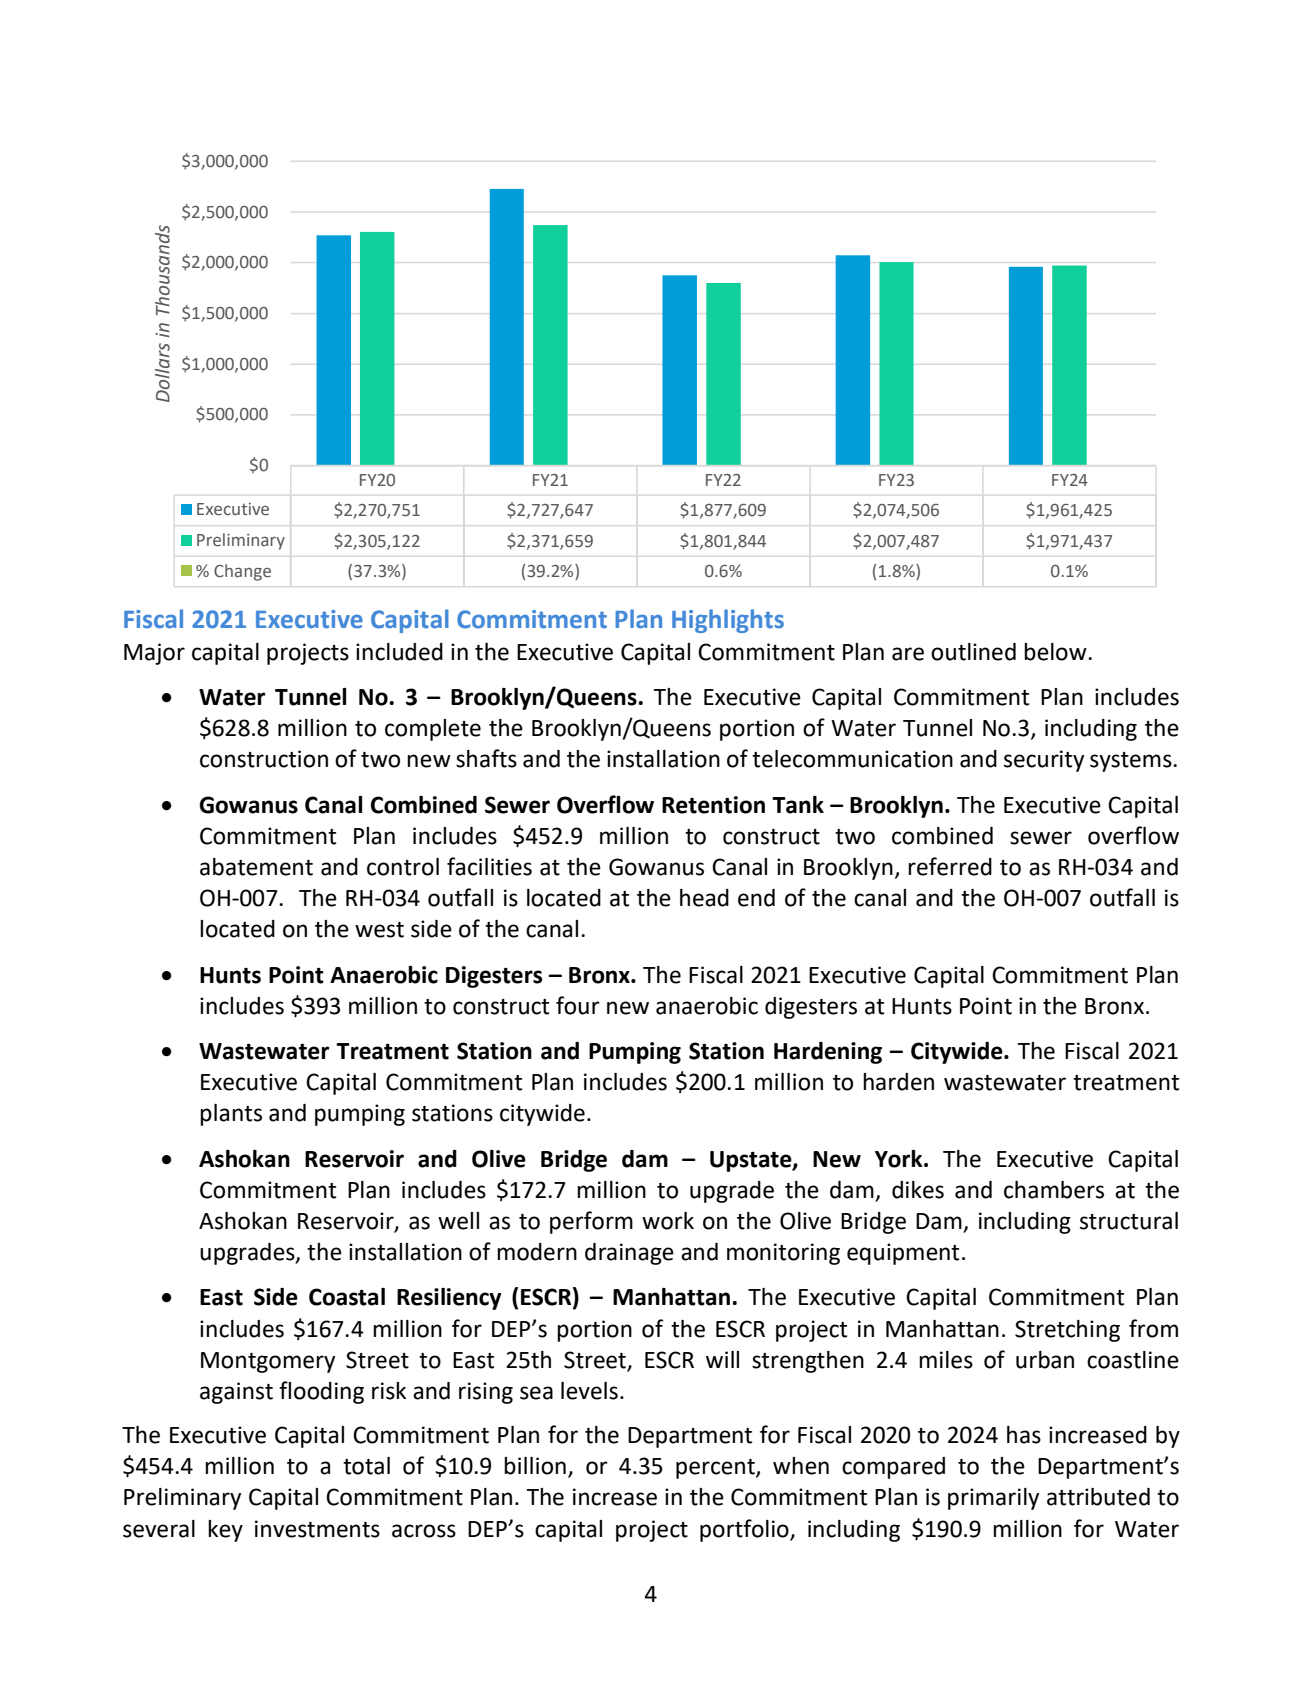 Image resolution: width=1302 pixels, height=1685 pixels. What do you see at coordinates (347, 1297) in the screenshot?
I see `Coastal` at bounding box center [347, 1297].
